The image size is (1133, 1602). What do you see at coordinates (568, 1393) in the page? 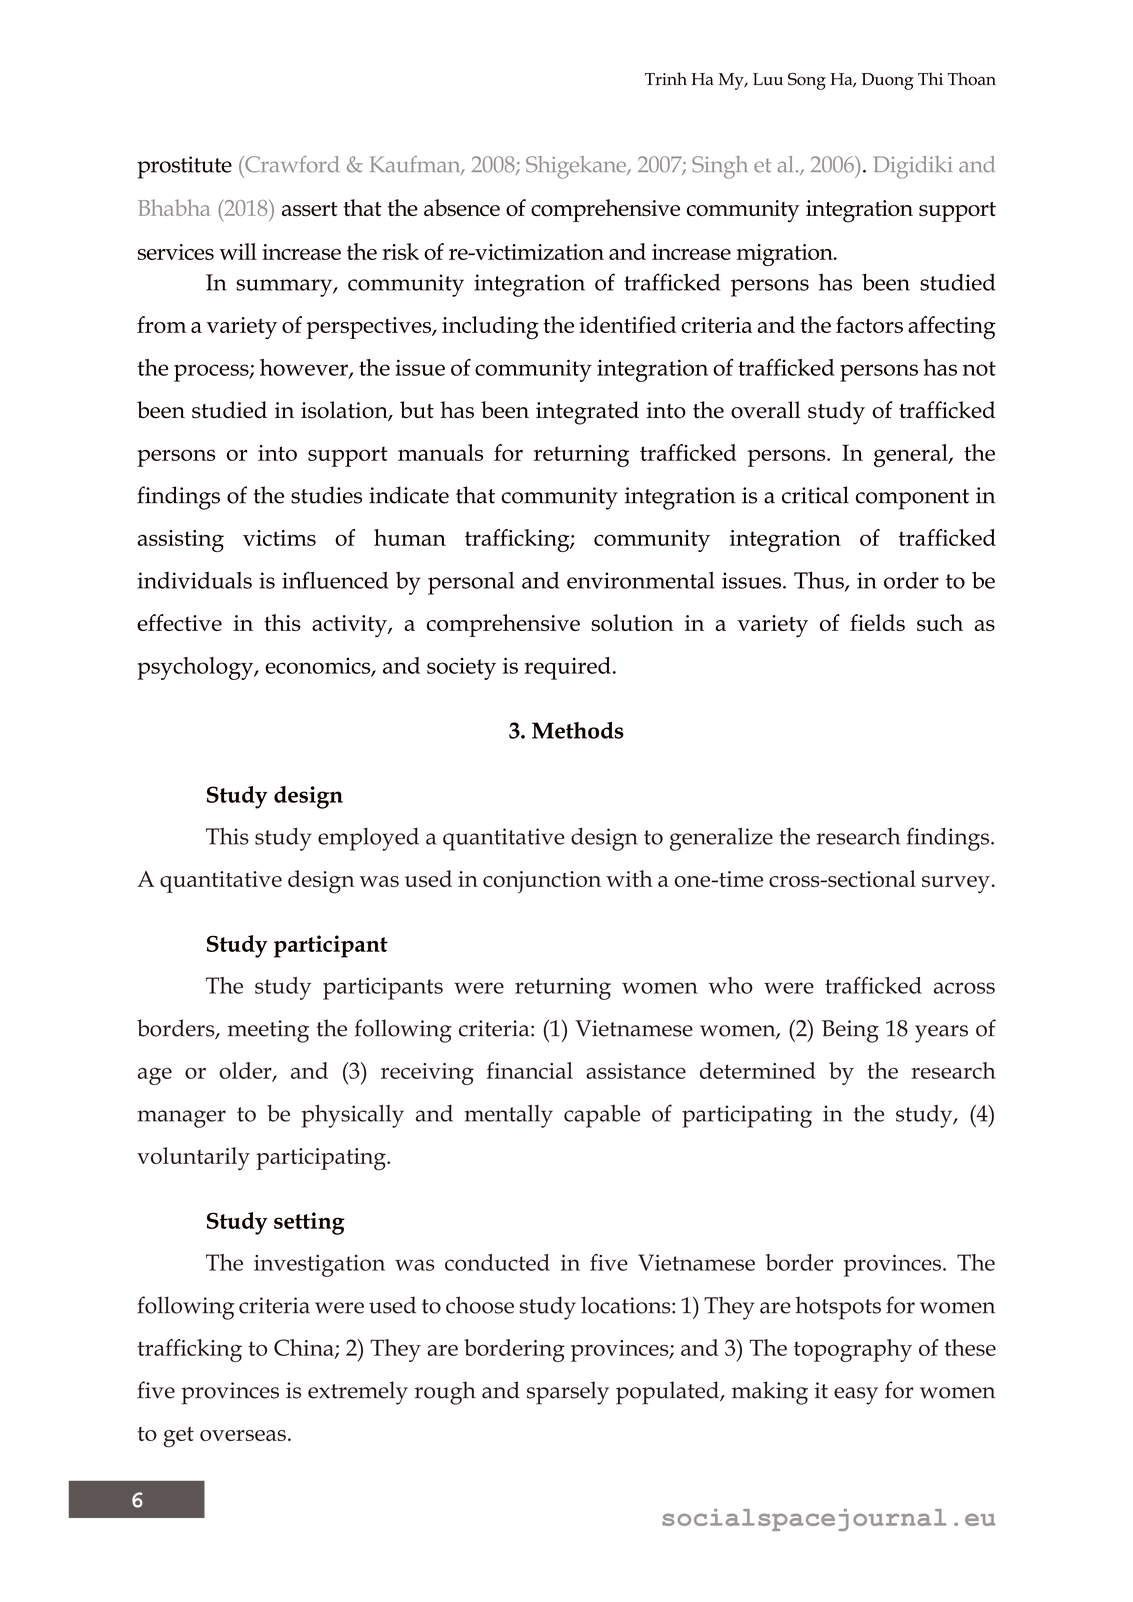
I see `sparsely` at bounding box center [568, 1393].
